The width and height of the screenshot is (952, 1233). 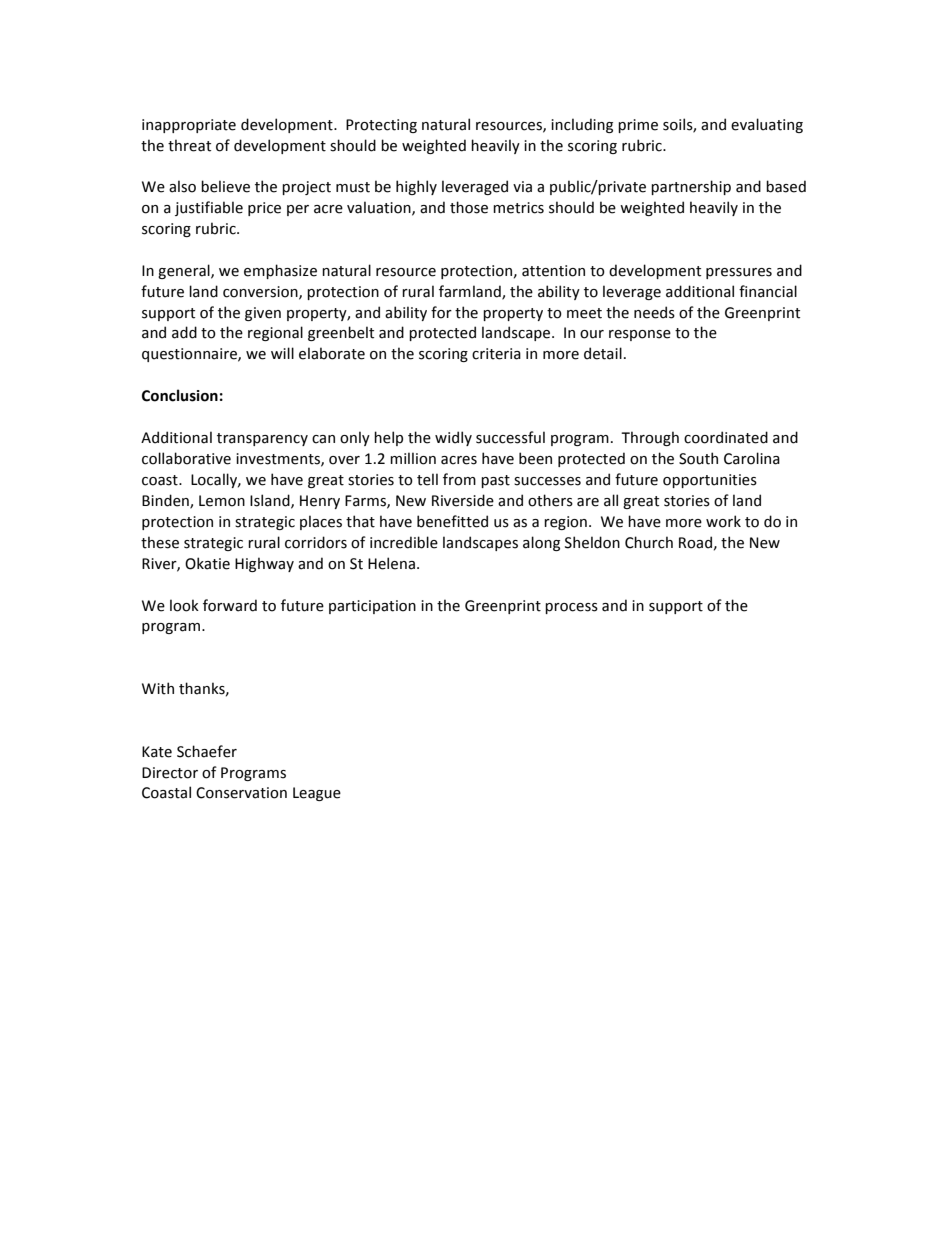 I want to click on response, so click(x=640, y=335).
